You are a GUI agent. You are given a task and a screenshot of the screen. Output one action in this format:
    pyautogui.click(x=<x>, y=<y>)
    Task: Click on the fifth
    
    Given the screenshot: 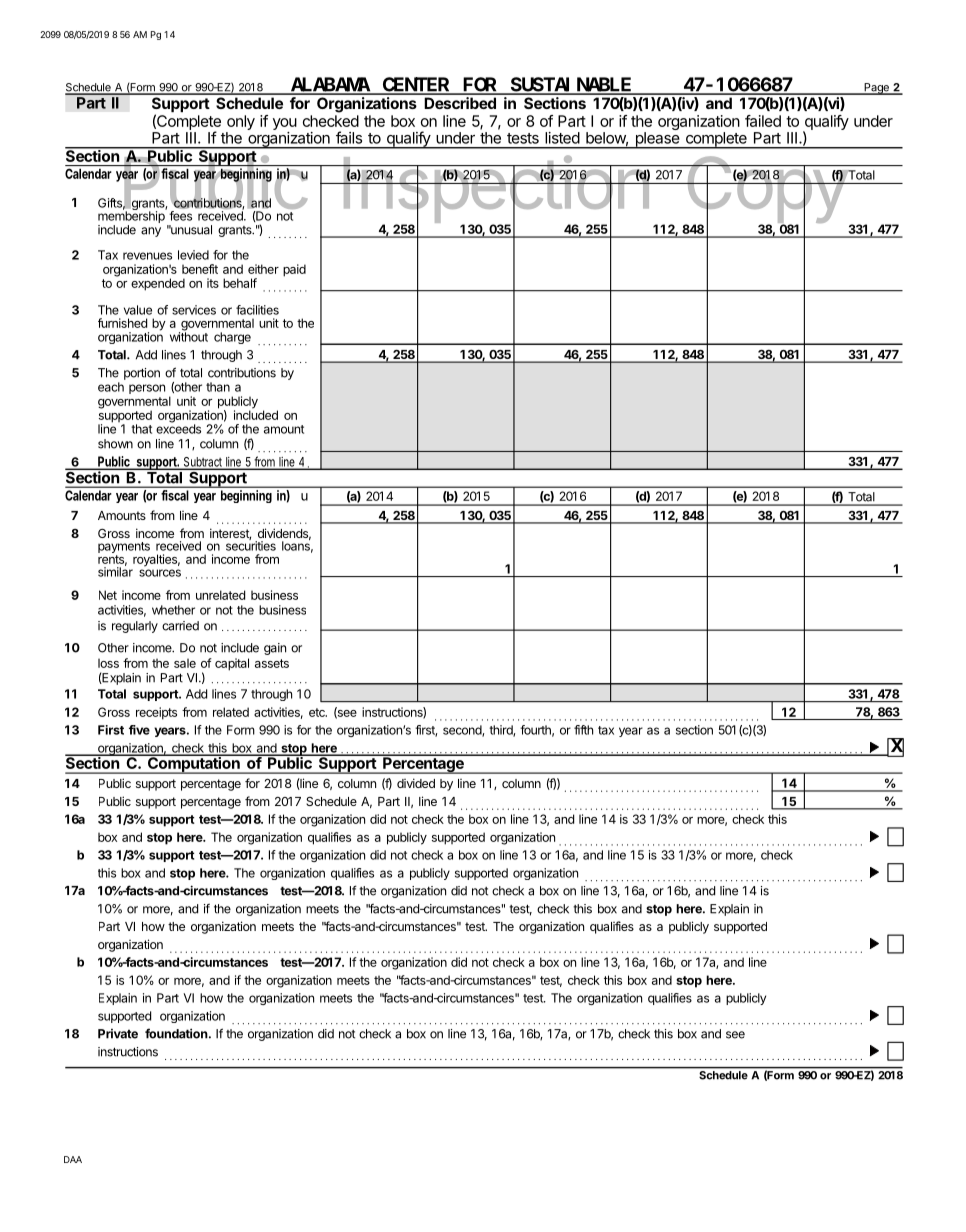 What is the action you would take?
    pyautogui.click(x=583, y=730)
